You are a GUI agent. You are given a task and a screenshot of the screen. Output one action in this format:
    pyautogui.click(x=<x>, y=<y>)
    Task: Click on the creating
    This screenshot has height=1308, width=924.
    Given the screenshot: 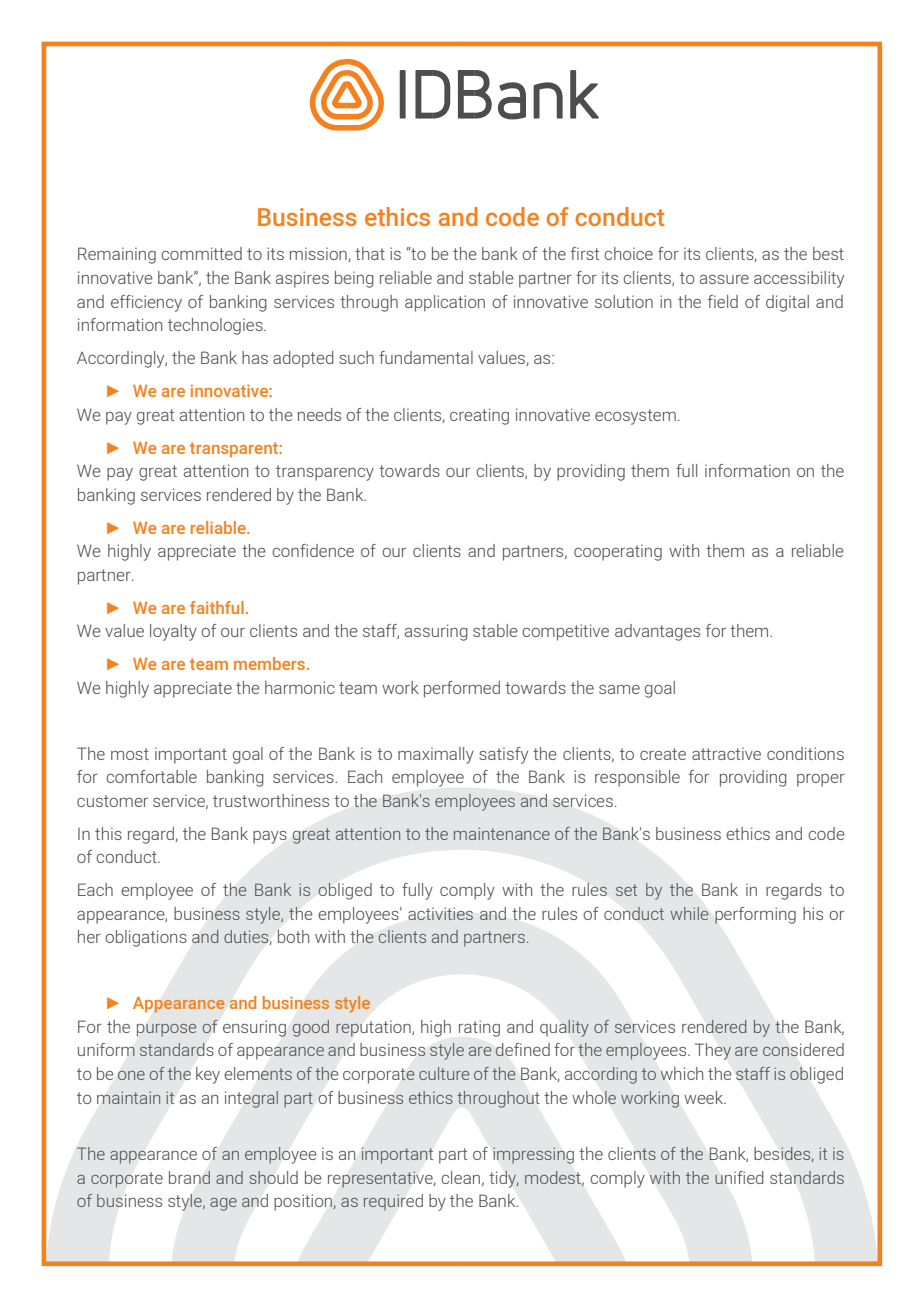 What is the action you would take?
    pyautogui.click(x=479, y=416)
